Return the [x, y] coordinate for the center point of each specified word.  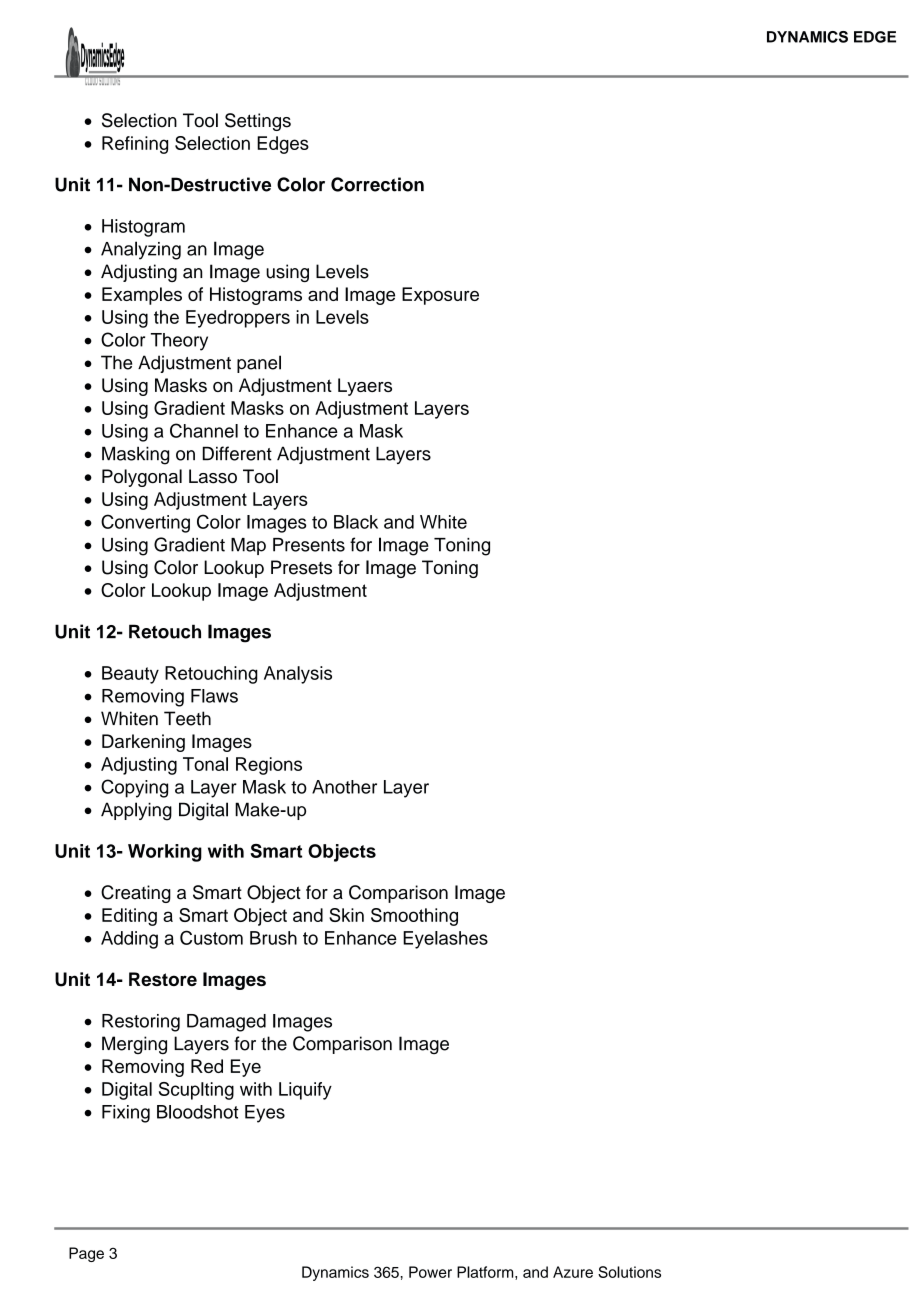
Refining [135, 145]
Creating [136, 894]
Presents [309, 545]
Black [356, 522]
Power [430, 1272]
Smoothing [414, 917]
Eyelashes [445, 940]
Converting [145, 523]
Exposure [440, 296]
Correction [377, 184]
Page [86, 1254]
